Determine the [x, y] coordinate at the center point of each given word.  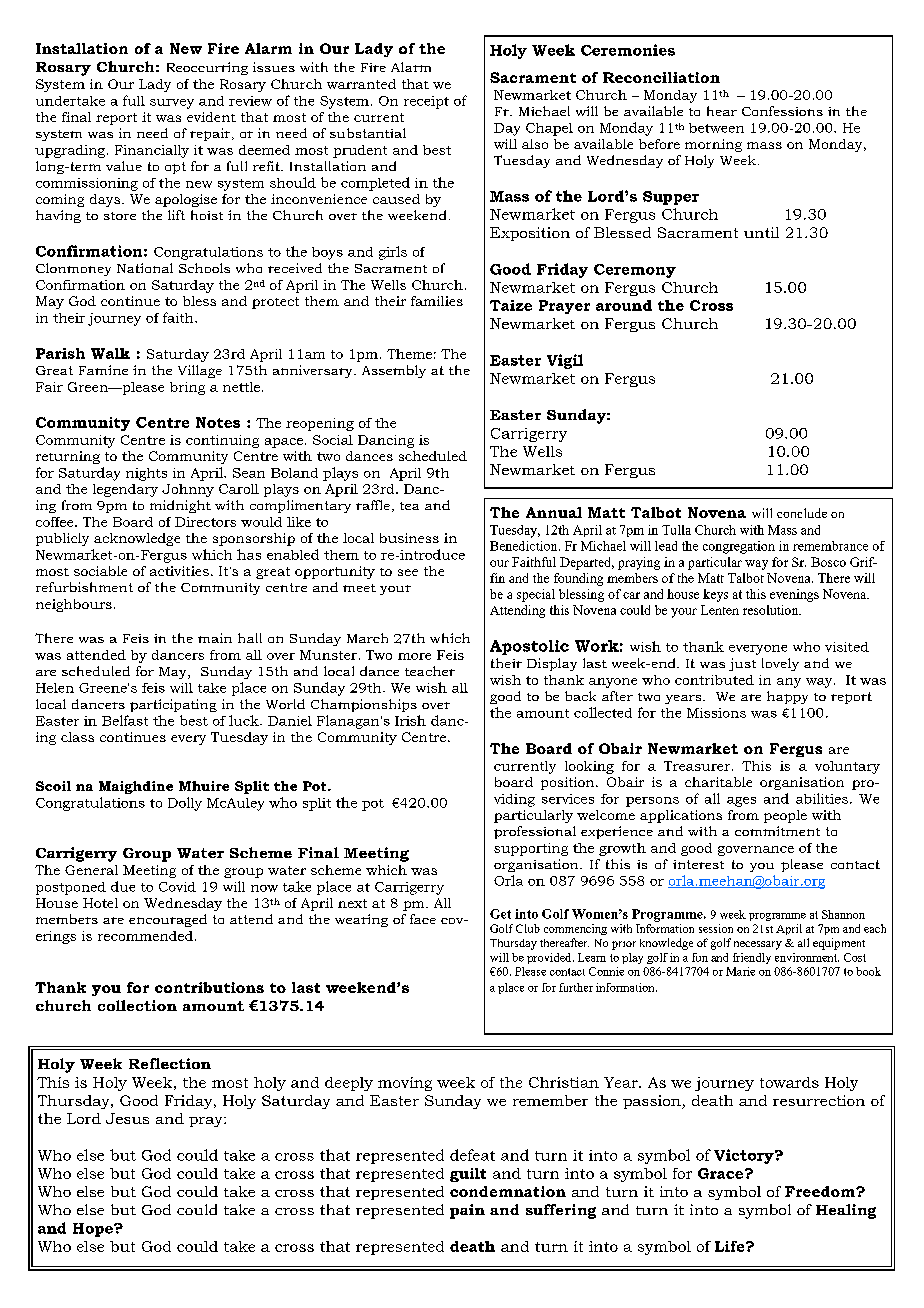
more [414, 656]
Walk [110, 353]
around [624, 305]
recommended [145, 936]
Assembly [394, 371]
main [215, 638]
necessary [758, 945]
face [423, 919]
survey [172, 104]
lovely [780, 664]
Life [731, 1246]
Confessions [782, 111]
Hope [94, 1230]
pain [467, 1211]
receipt [426, 102]
